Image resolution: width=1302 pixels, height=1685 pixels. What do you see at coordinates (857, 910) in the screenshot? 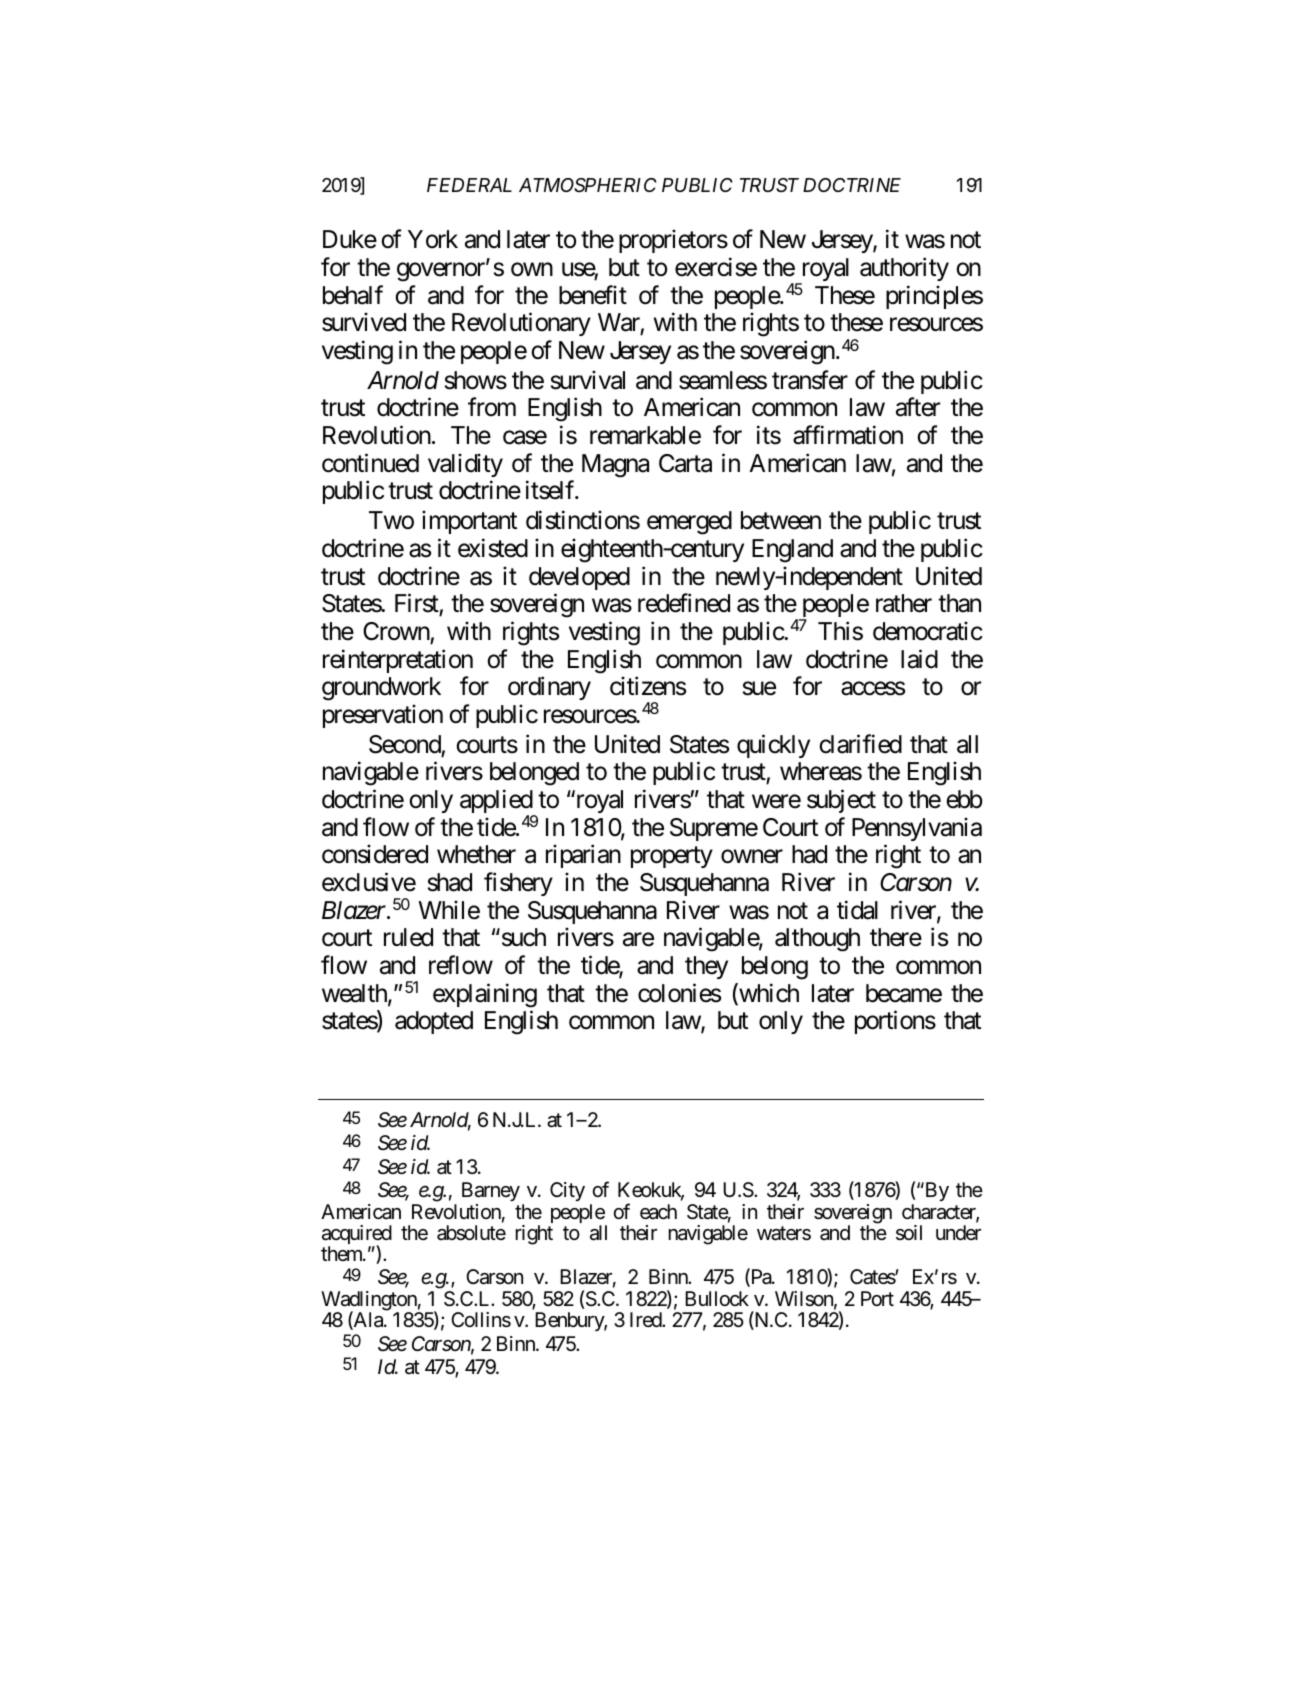
I see `tidal` at bounding box center [857, 910].
